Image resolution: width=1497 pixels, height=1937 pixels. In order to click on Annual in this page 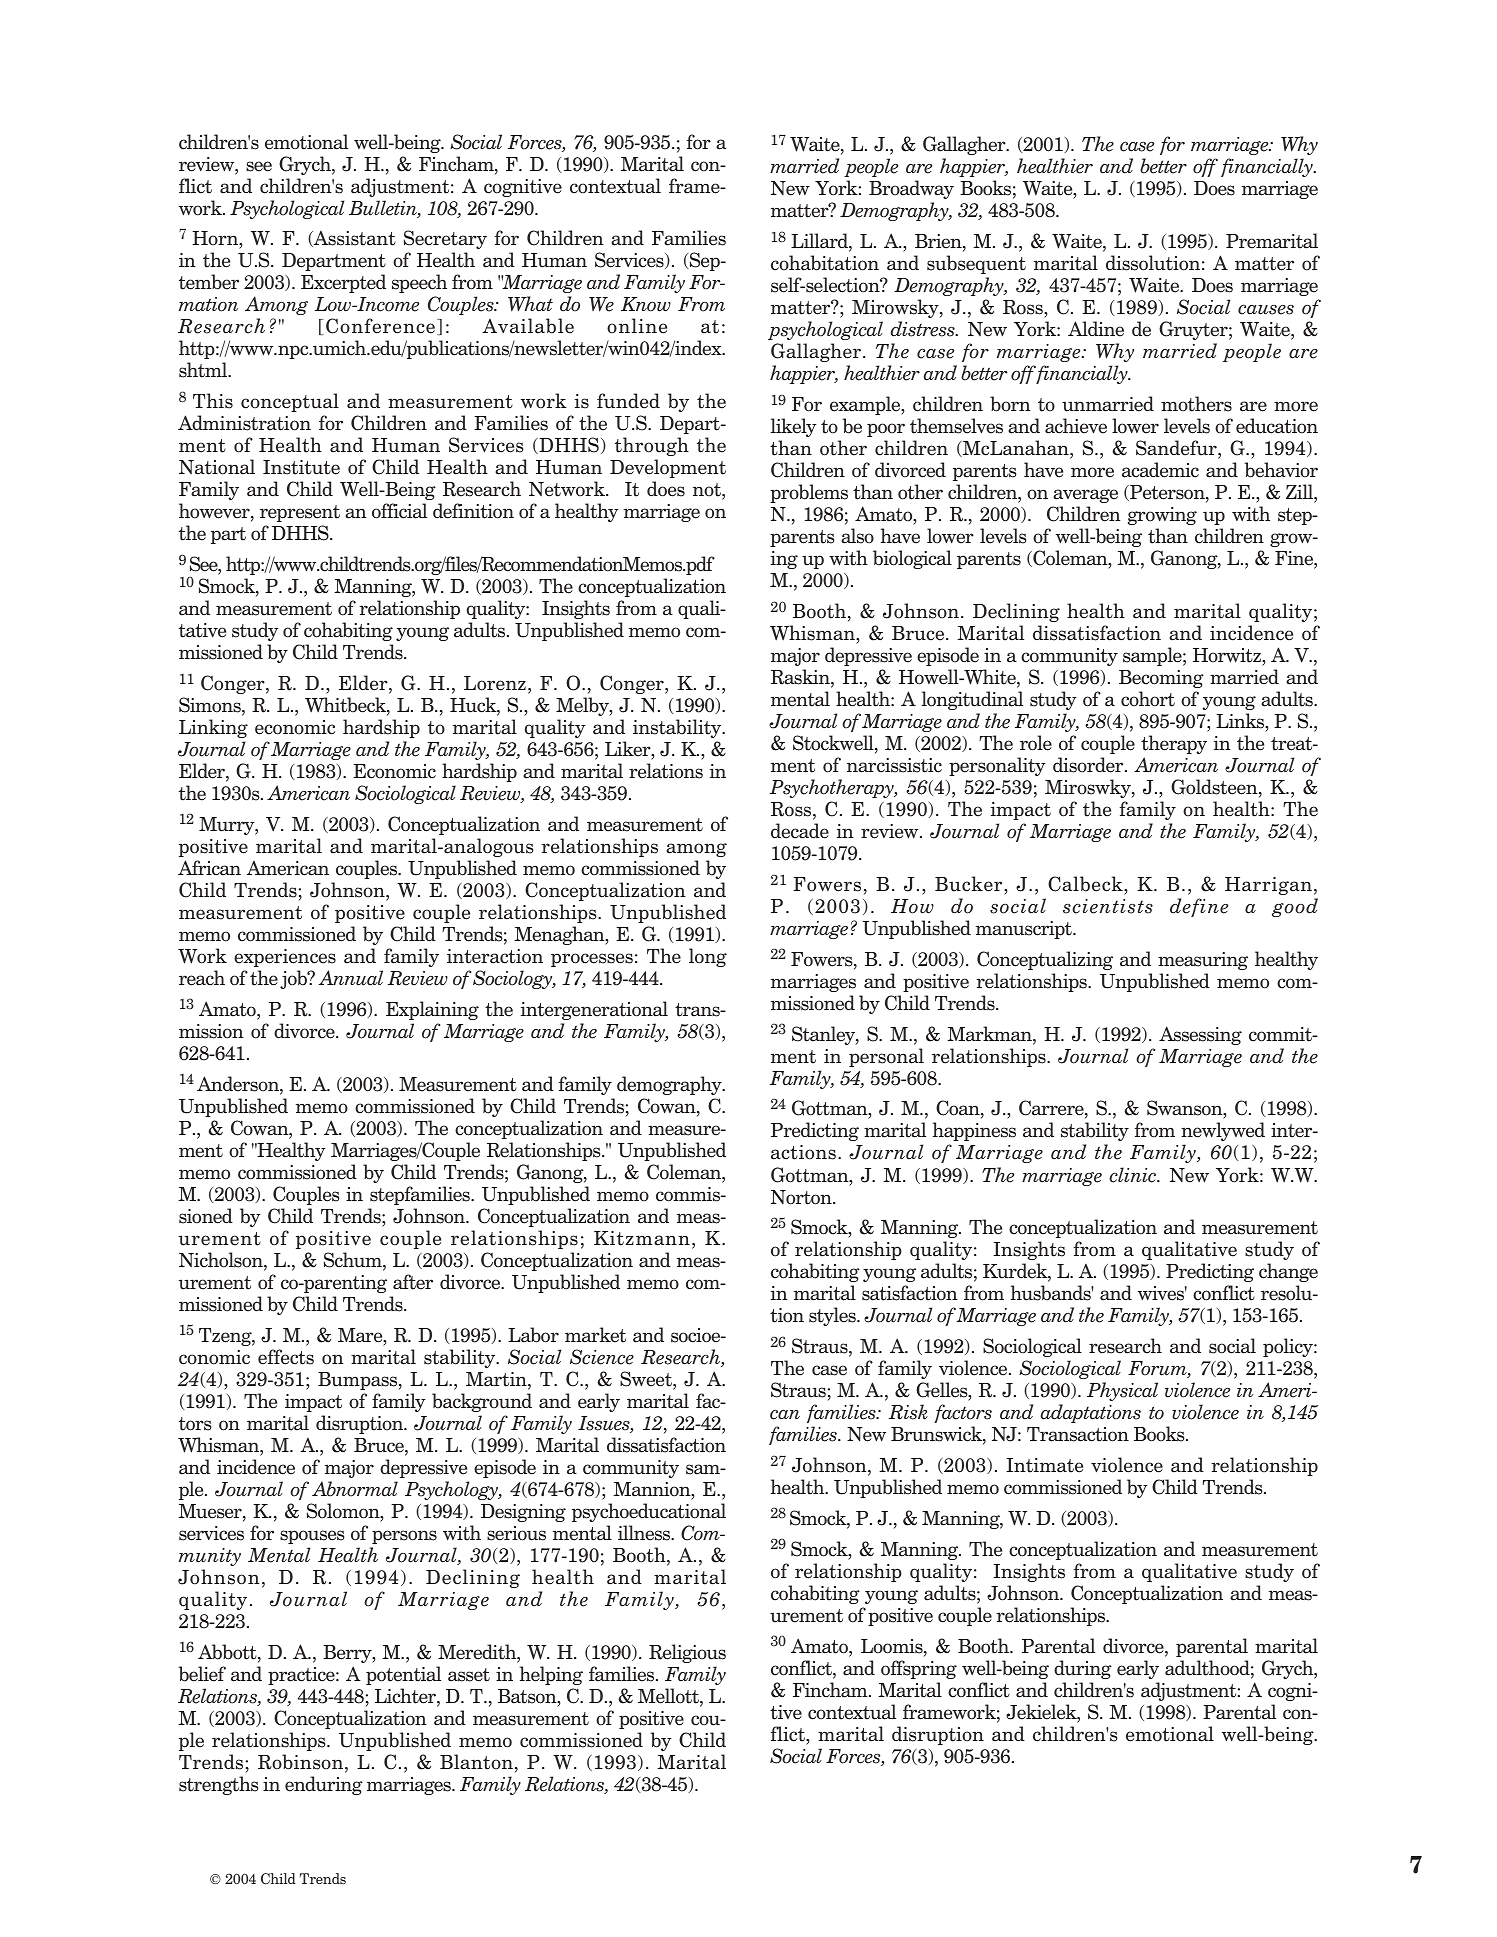, I will do `click(350, 978)`.
